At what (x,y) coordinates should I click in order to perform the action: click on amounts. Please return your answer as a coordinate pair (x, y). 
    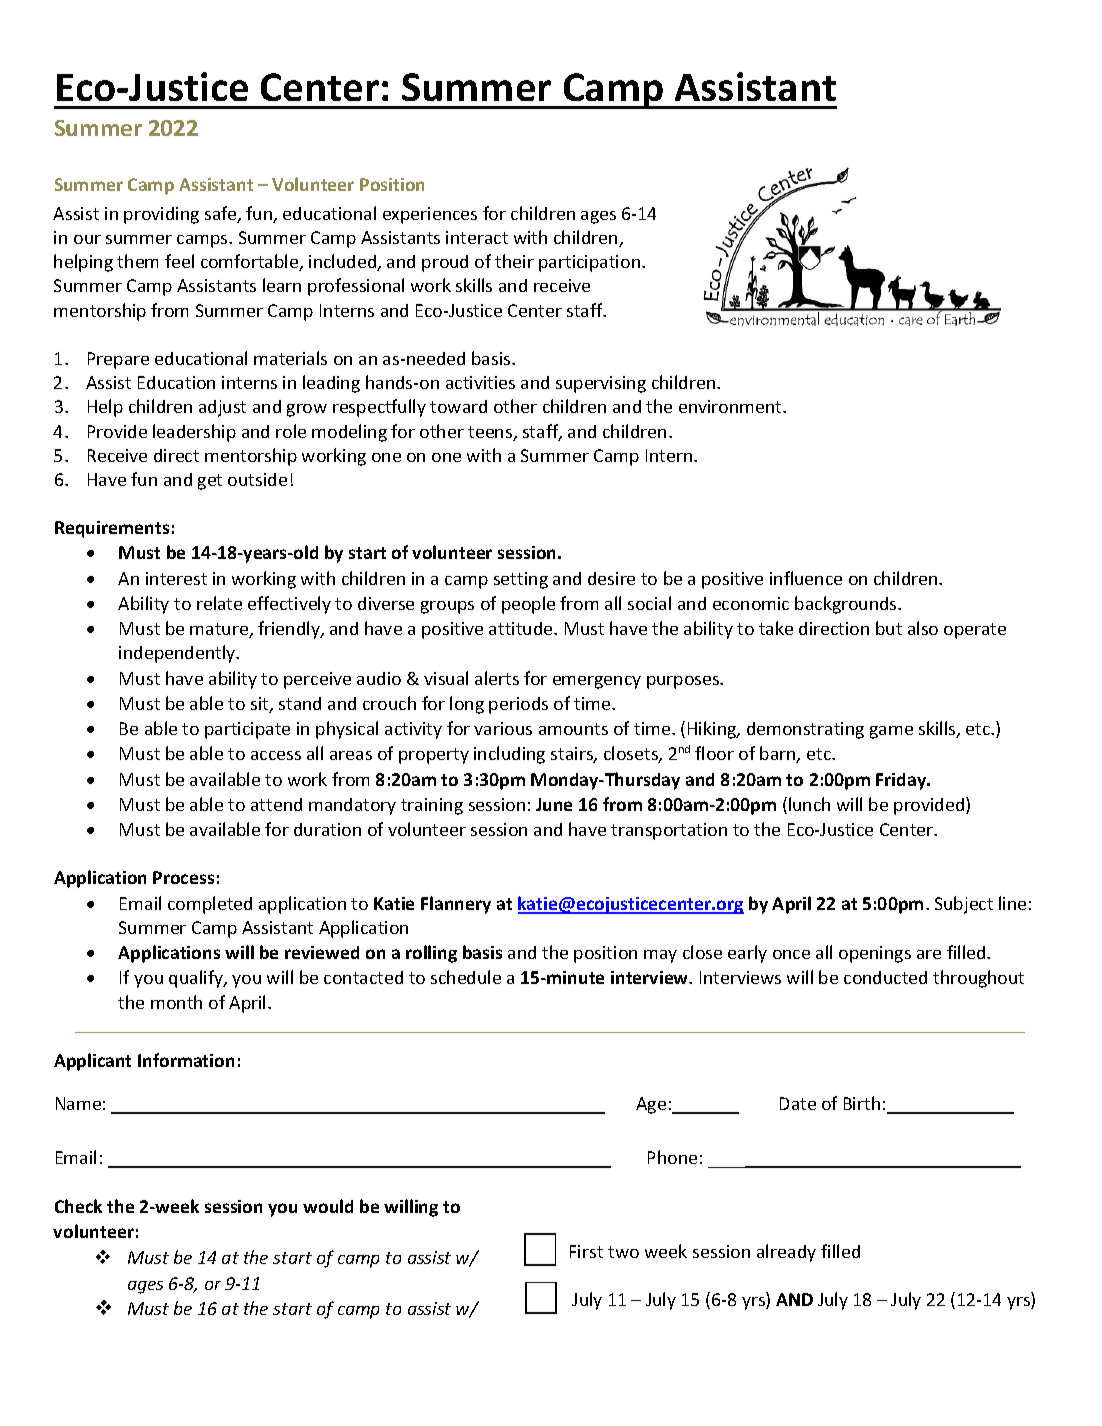
    Looking at the image, I should click on (573, 729).
